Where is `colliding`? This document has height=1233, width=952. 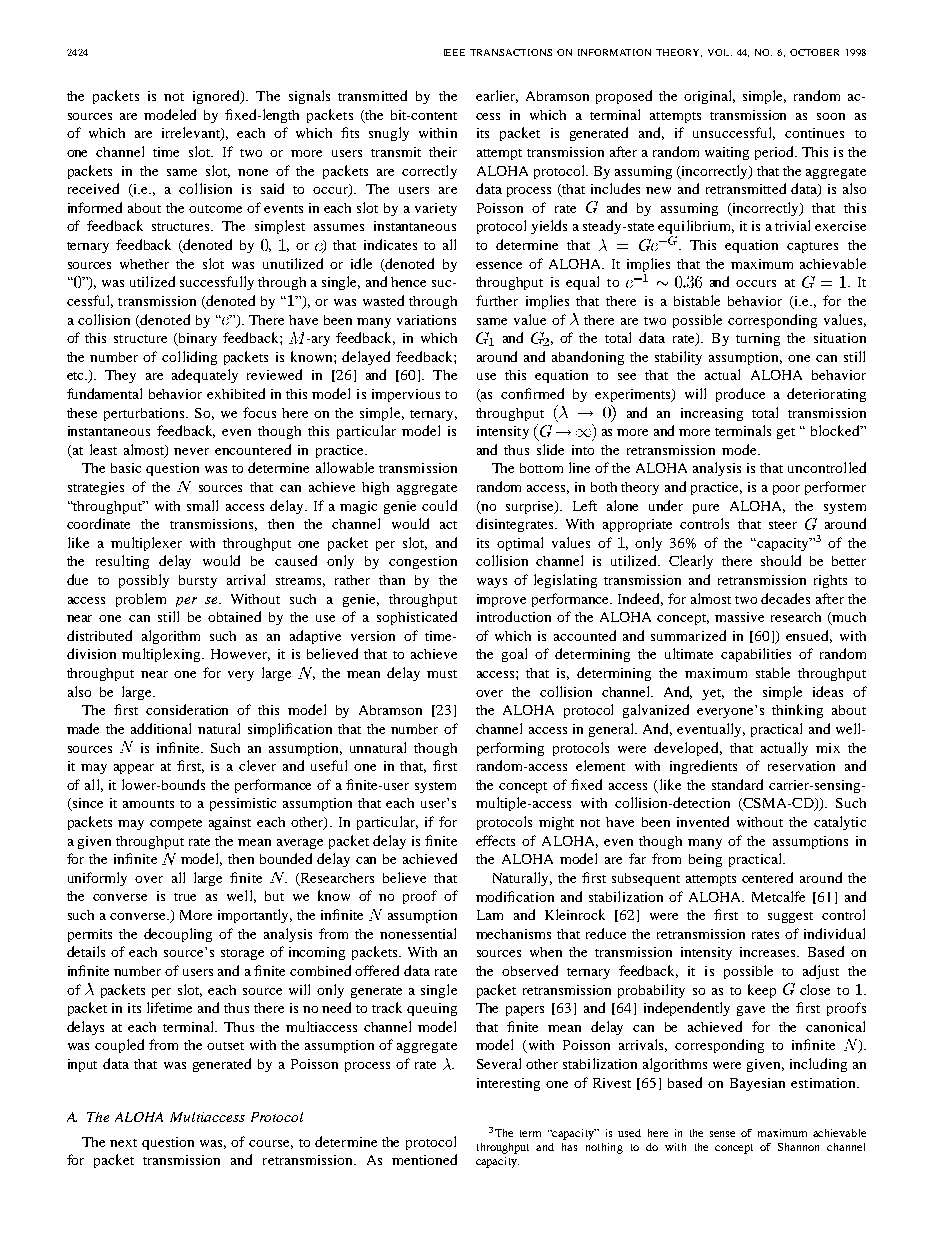
colliding is located at coordinates (189, 358).
